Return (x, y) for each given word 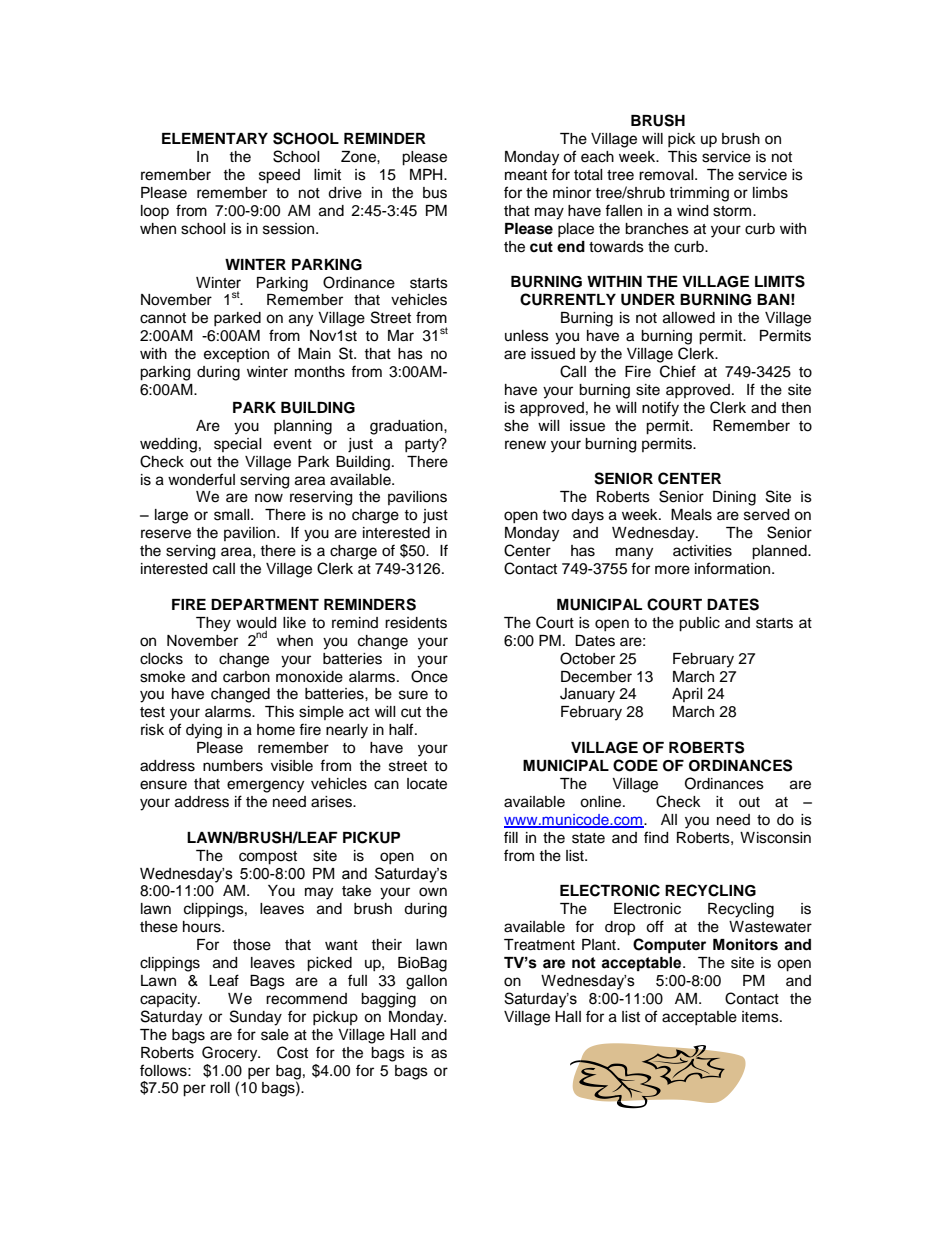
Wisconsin (775, 838)
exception (236, 355)
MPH (427, 174)
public (699, 624)
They (213, 624)
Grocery (231, 1054)
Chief (678, 371)
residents (416, 623)
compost (268, 858)
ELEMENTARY (215, 138)
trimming (699, 194)
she (516, 426)
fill (511, 837)
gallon (426, 982)
